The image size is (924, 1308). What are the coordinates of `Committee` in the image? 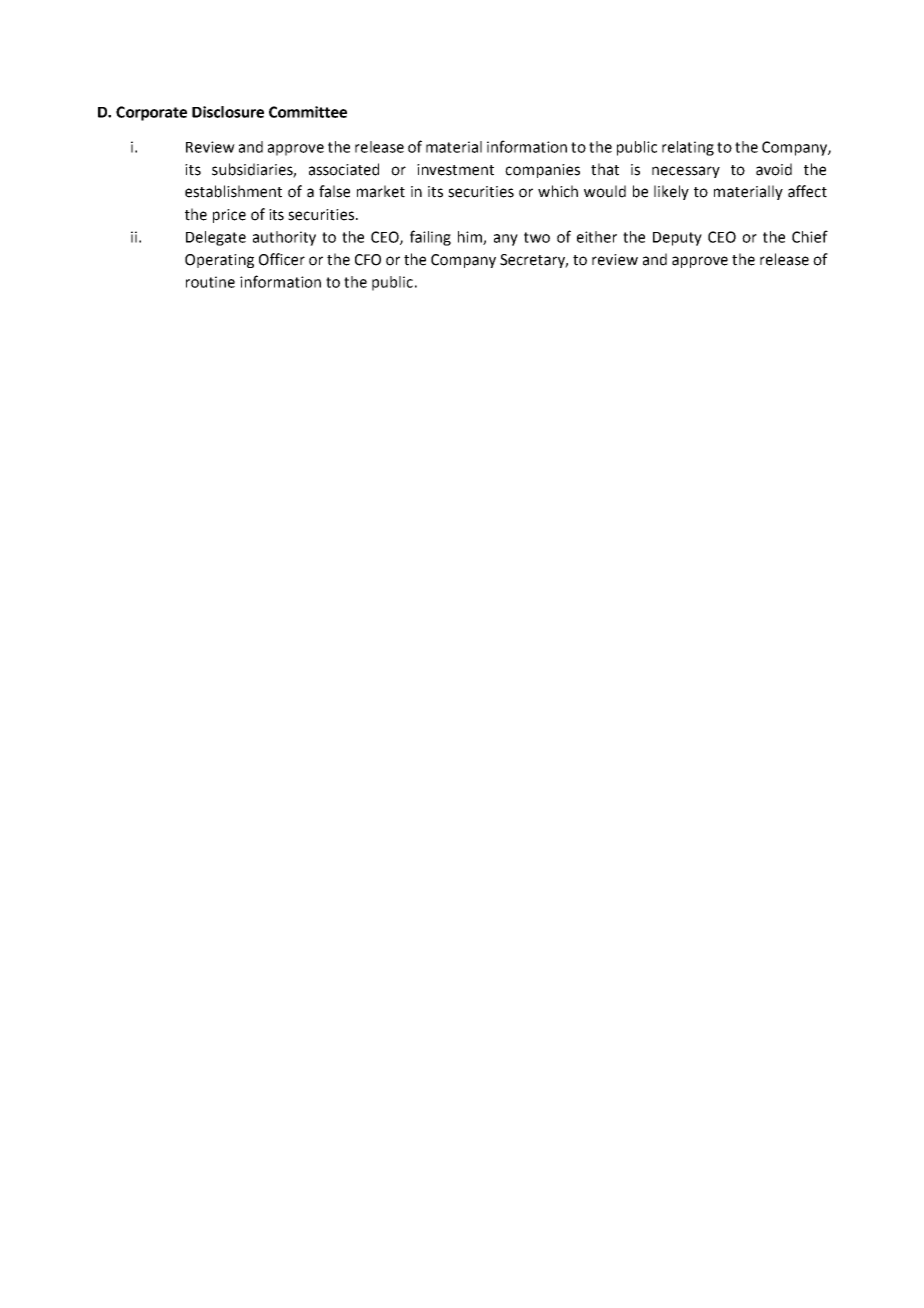 It's located at (308, 112).
